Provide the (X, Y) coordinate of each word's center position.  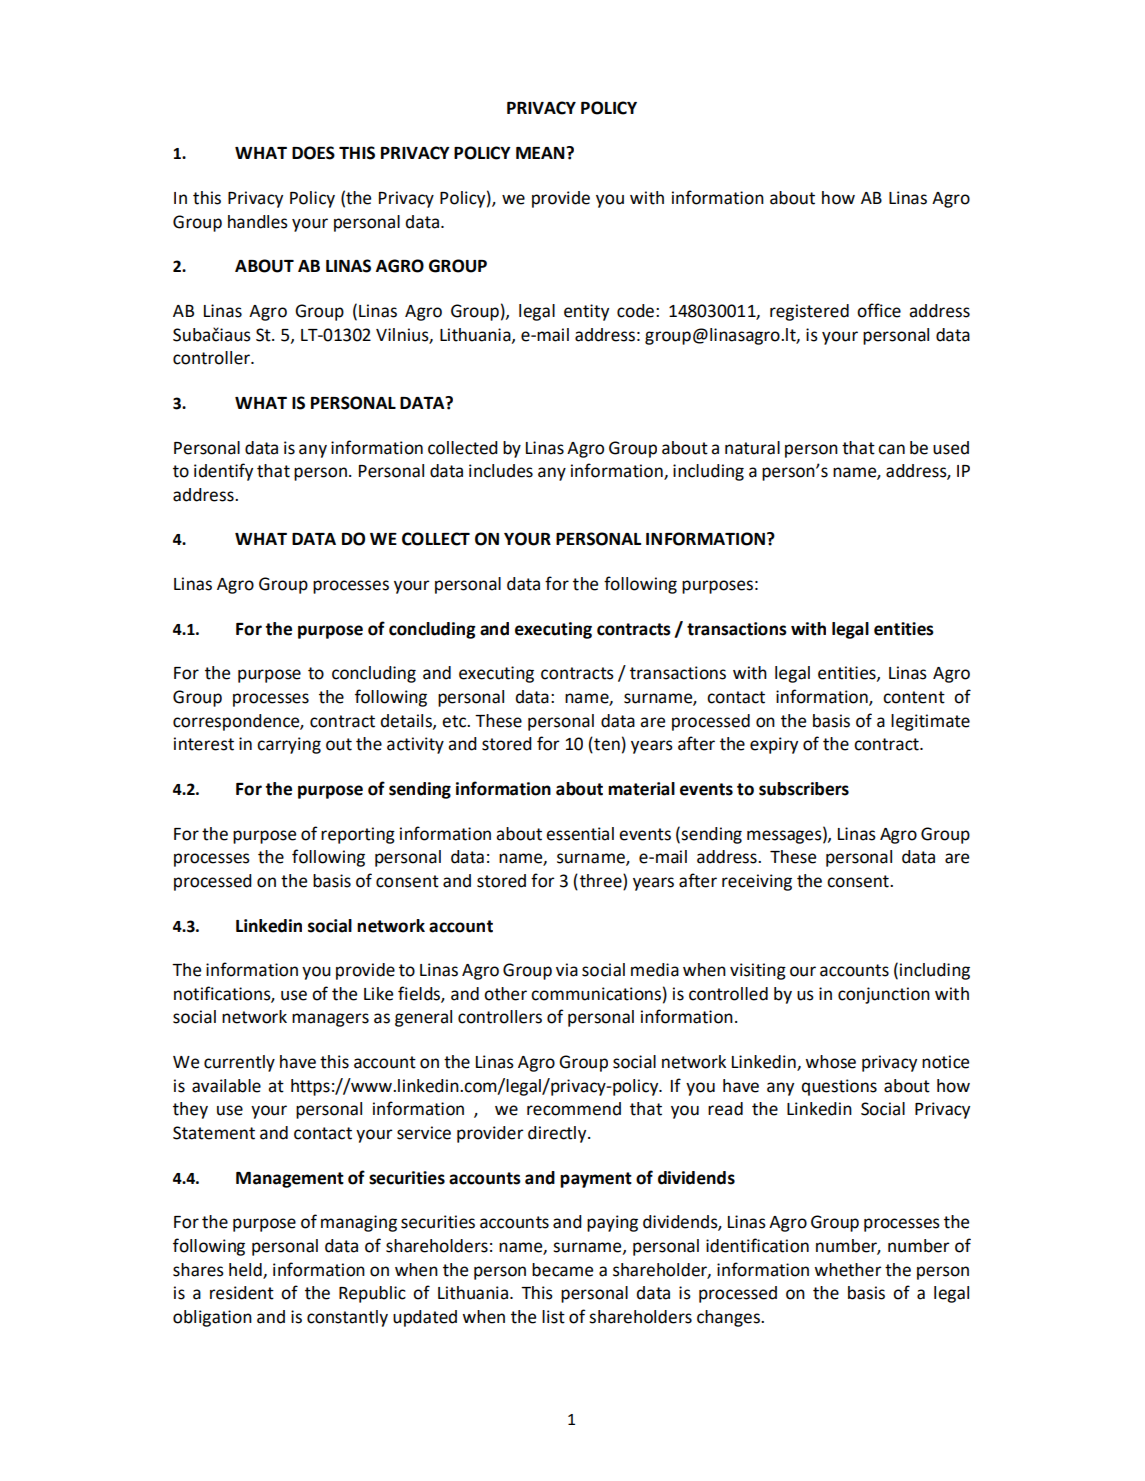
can (891, 449)
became (562, 1270)
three (602, 881)
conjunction (884, 995)
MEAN (541, 153)
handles (258, 222)
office (879, 310)
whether (848, 1270)
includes (501, 471)
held (246, 1271)
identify (223, 472)
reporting (358, 835)
